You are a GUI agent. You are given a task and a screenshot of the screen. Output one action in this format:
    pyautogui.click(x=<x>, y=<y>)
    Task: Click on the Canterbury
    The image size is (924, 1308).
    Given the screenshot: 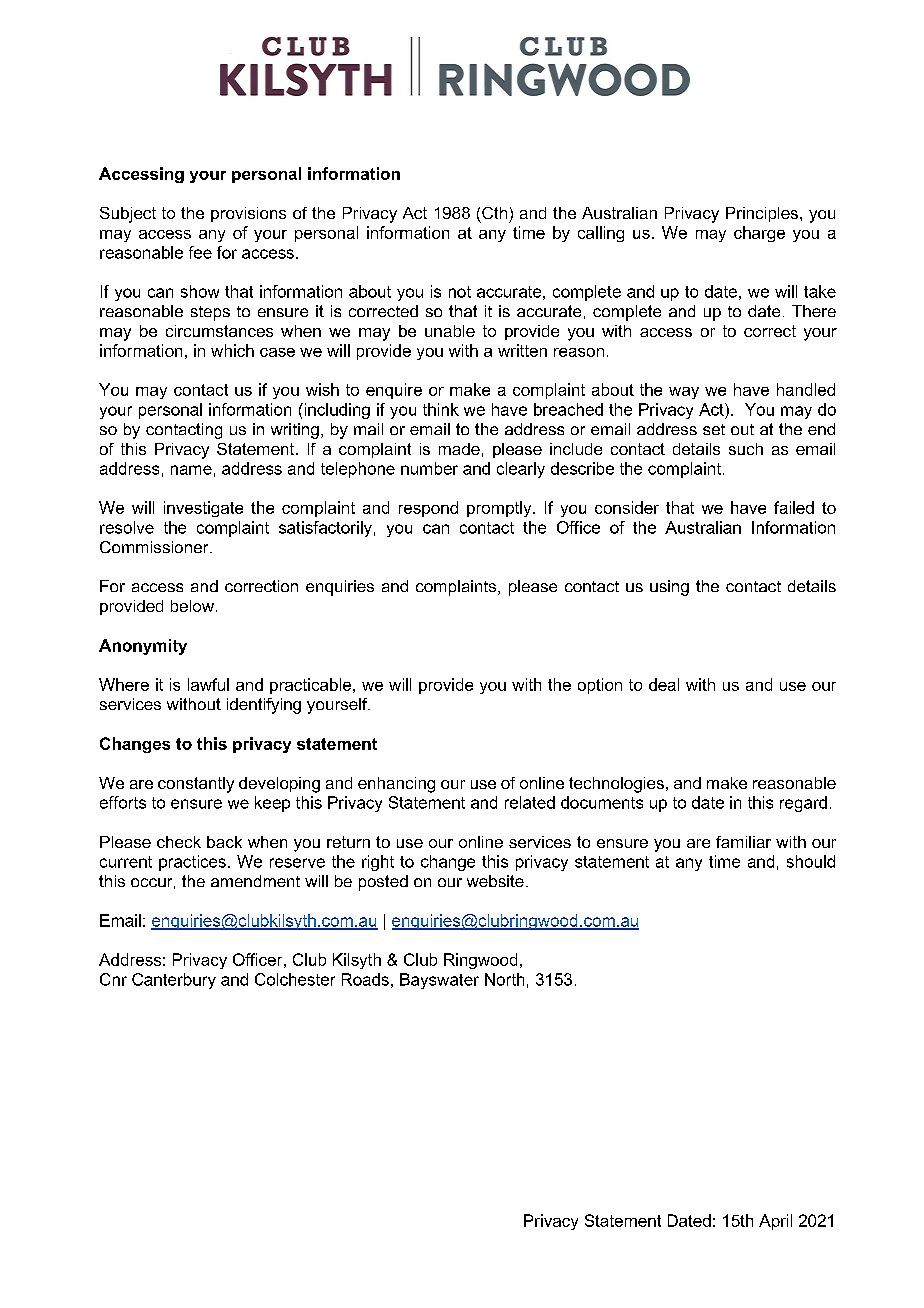 What is the action you would take?
    pyautogui.click(x=174, y=981)
